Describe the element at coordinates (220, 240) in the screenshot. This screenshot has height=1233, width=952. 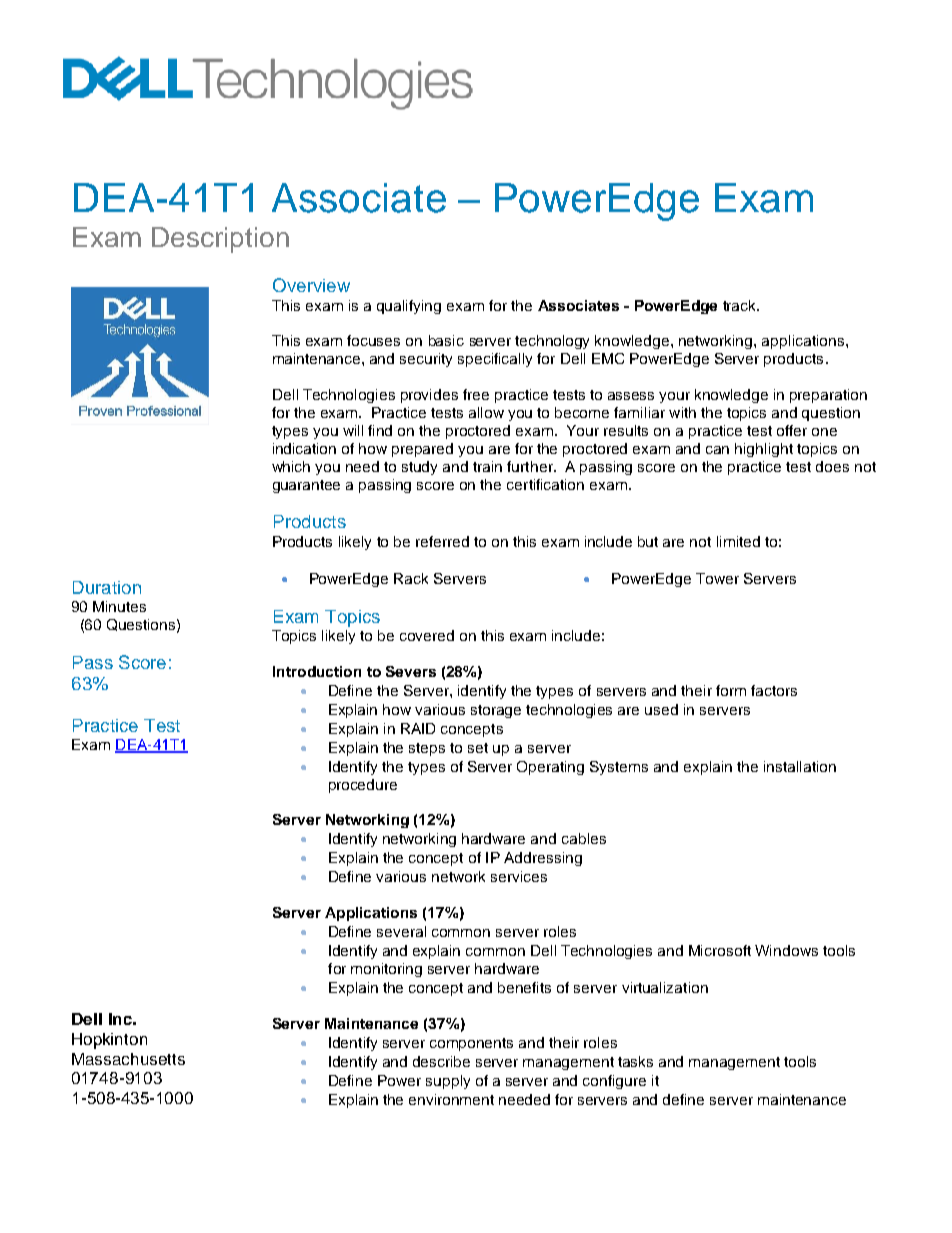
I see `Description` at that location.
